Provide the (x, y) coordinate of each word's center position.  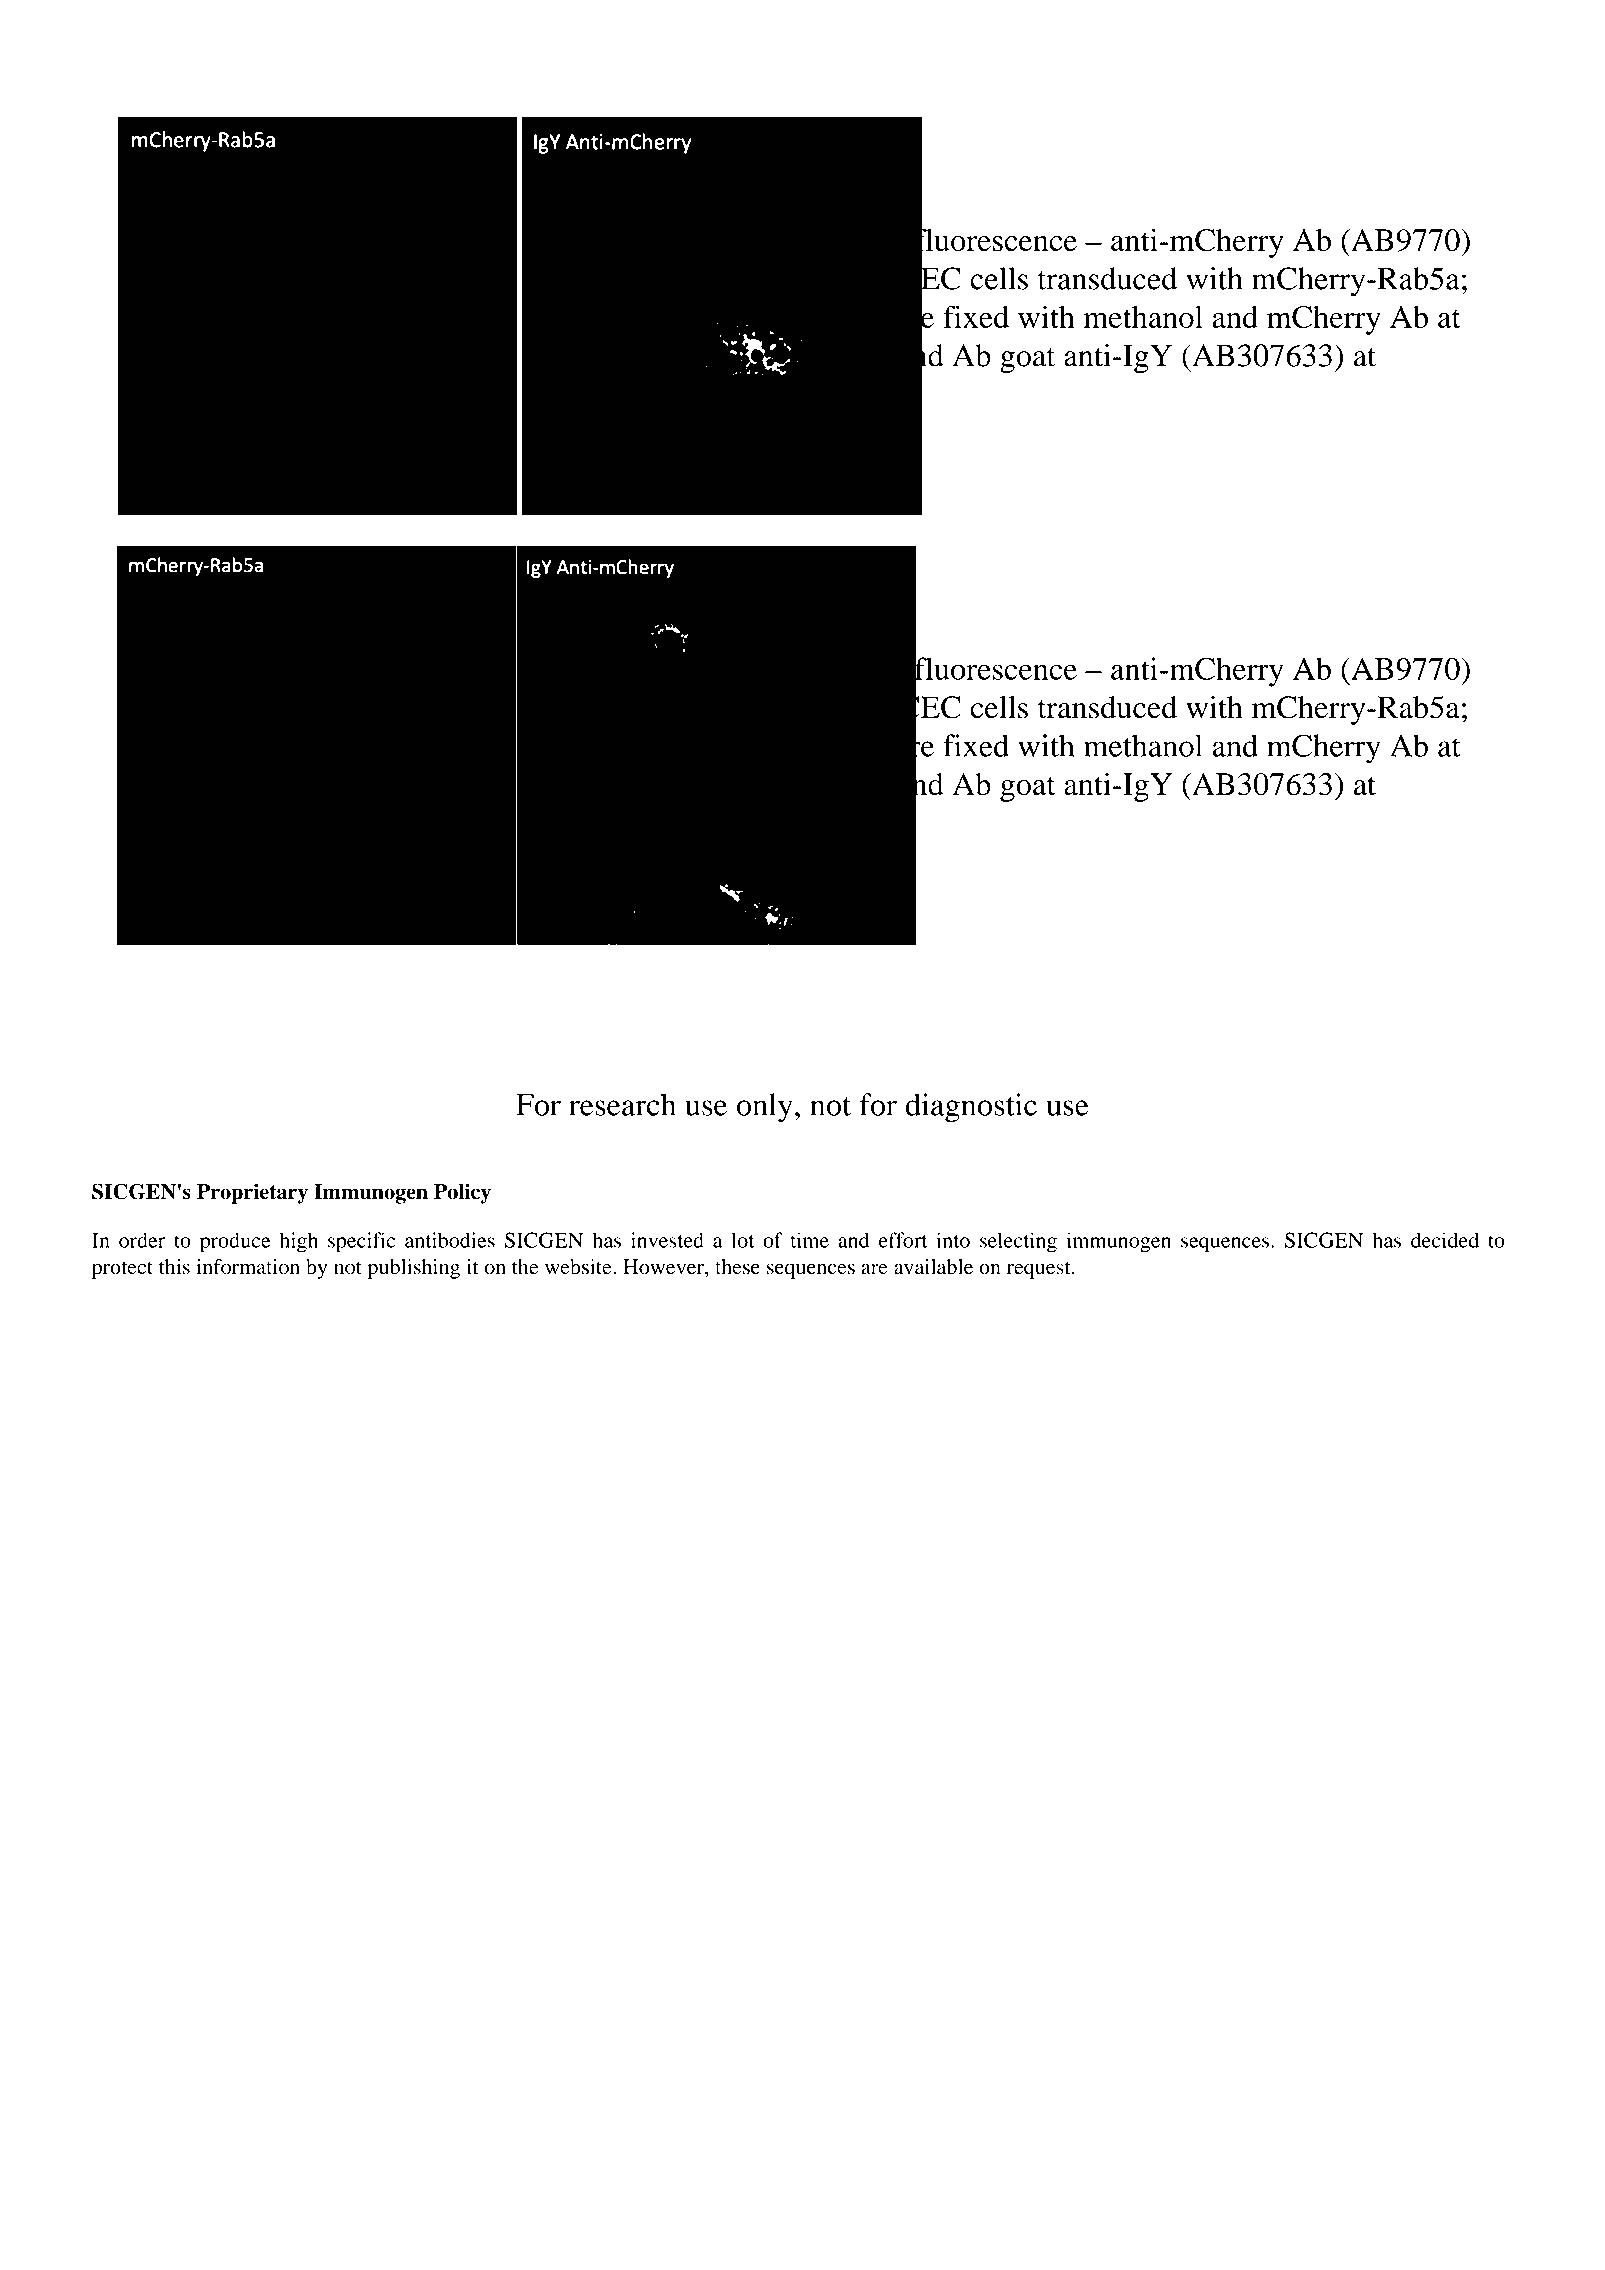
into (953, 1240)
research (622, 1104)
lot (743, 1240)
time (809, 1240)
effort (903, 1240)
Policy (462, 1193)
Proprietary (252, 1193)
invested (667, 1240)
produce (235, 1242)
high (298, 1242)
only (765, 1108)
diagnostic (971, 1108)
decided (1445, 1240)
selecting (1018, 1242)
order (142, 1240)
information (248, 1267)
